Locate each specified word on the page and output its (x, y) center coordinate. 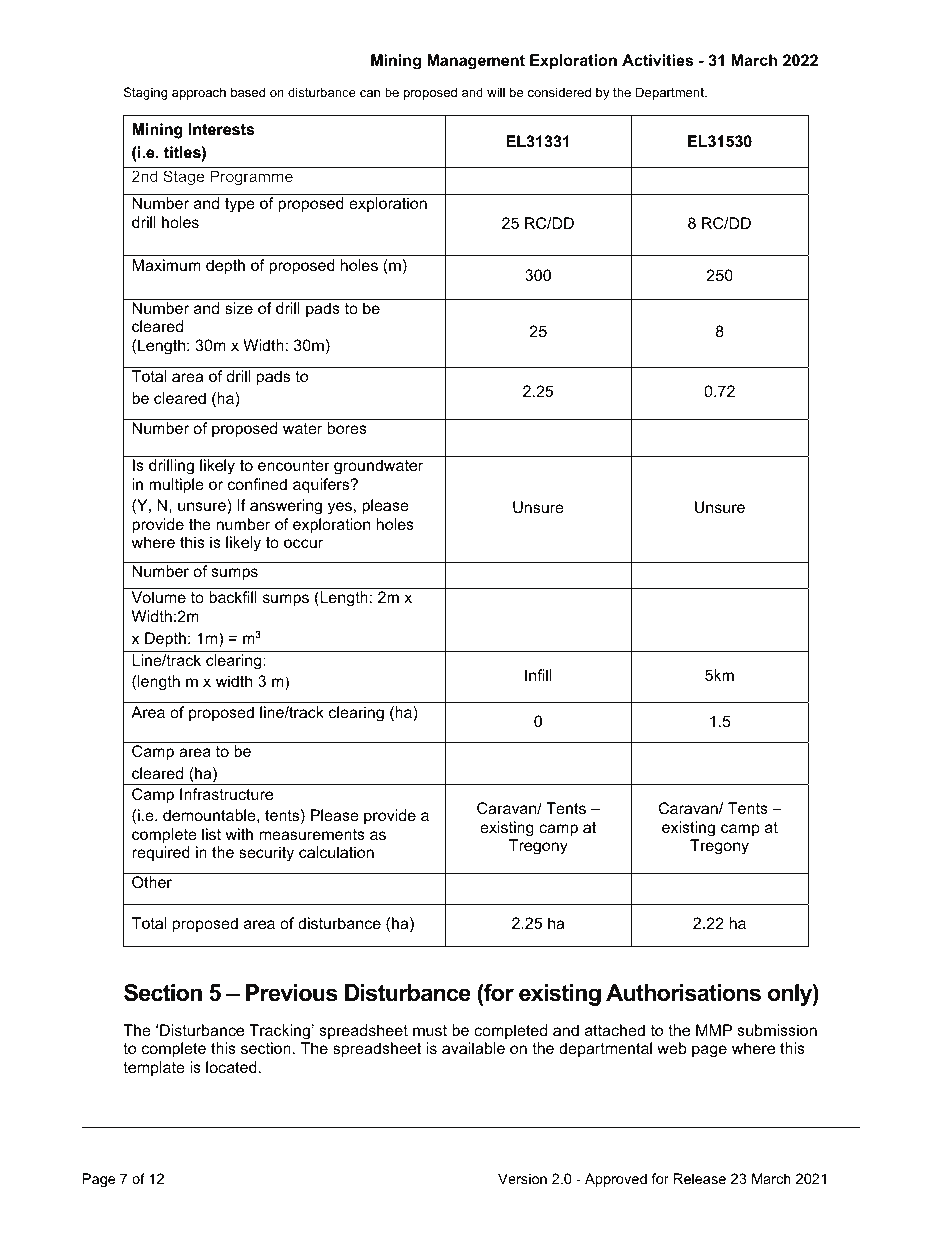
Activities (657, 60)
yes (340, 508)
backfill (233, 597)
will (496, 92)
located (231, 1067)
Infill (538, 675)
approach (199, 93)
